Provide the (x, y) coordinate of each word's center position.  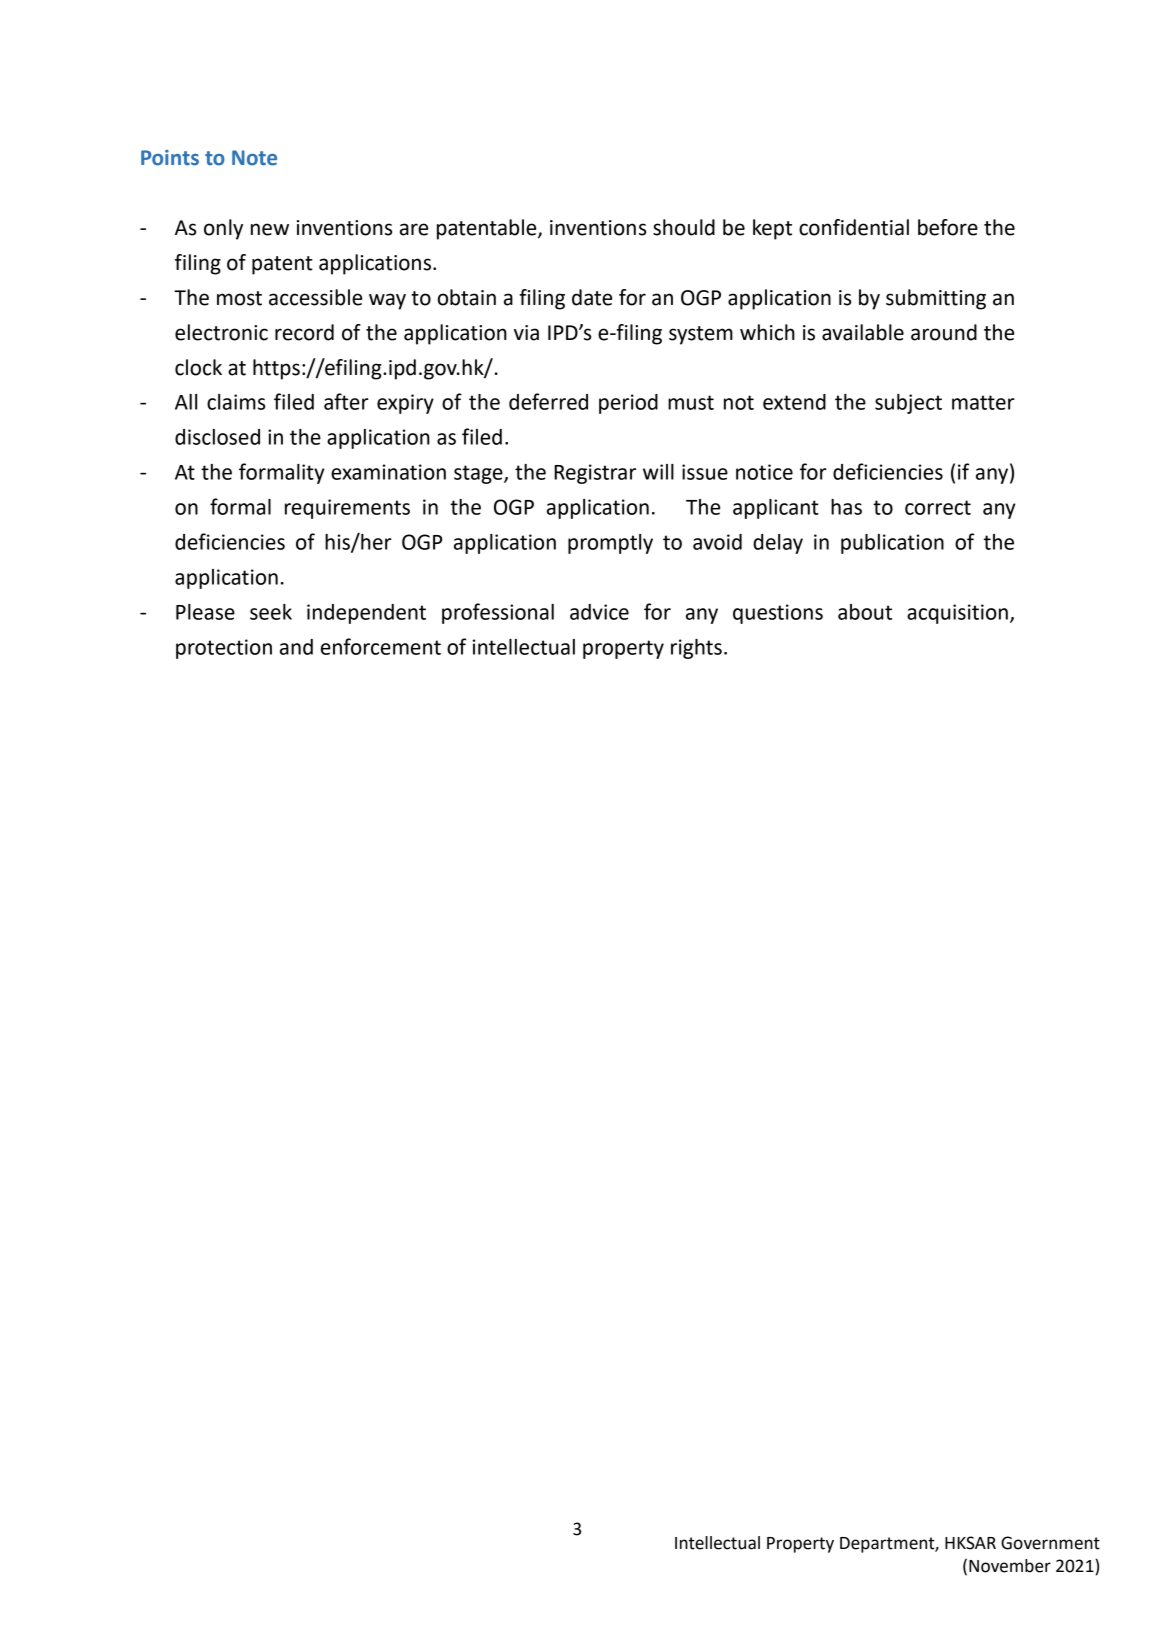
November (1010, 1566)
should (684, 227)
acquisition (957, 614)
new (270, 229)
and (296, 647)
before (948, 227)
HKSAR (970, 1543)
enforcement (381, 646)
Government (1050, 1543)
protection (224, 649)
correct (938, 507)
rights (696, 649)
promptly (610, 544)
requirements (347, 509)
